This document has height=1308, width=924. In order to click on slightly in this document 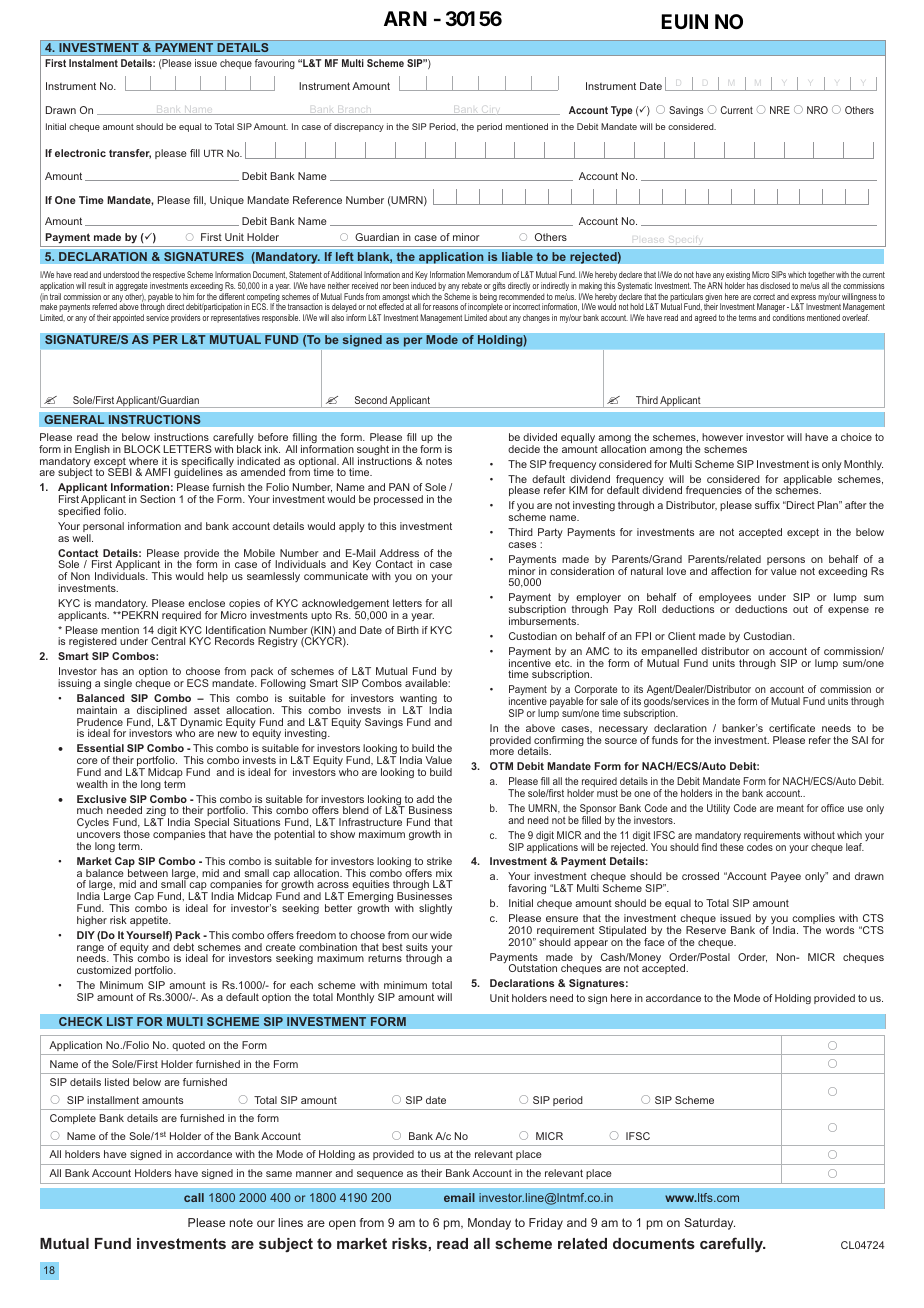, I will do `click(435, 909)`.
